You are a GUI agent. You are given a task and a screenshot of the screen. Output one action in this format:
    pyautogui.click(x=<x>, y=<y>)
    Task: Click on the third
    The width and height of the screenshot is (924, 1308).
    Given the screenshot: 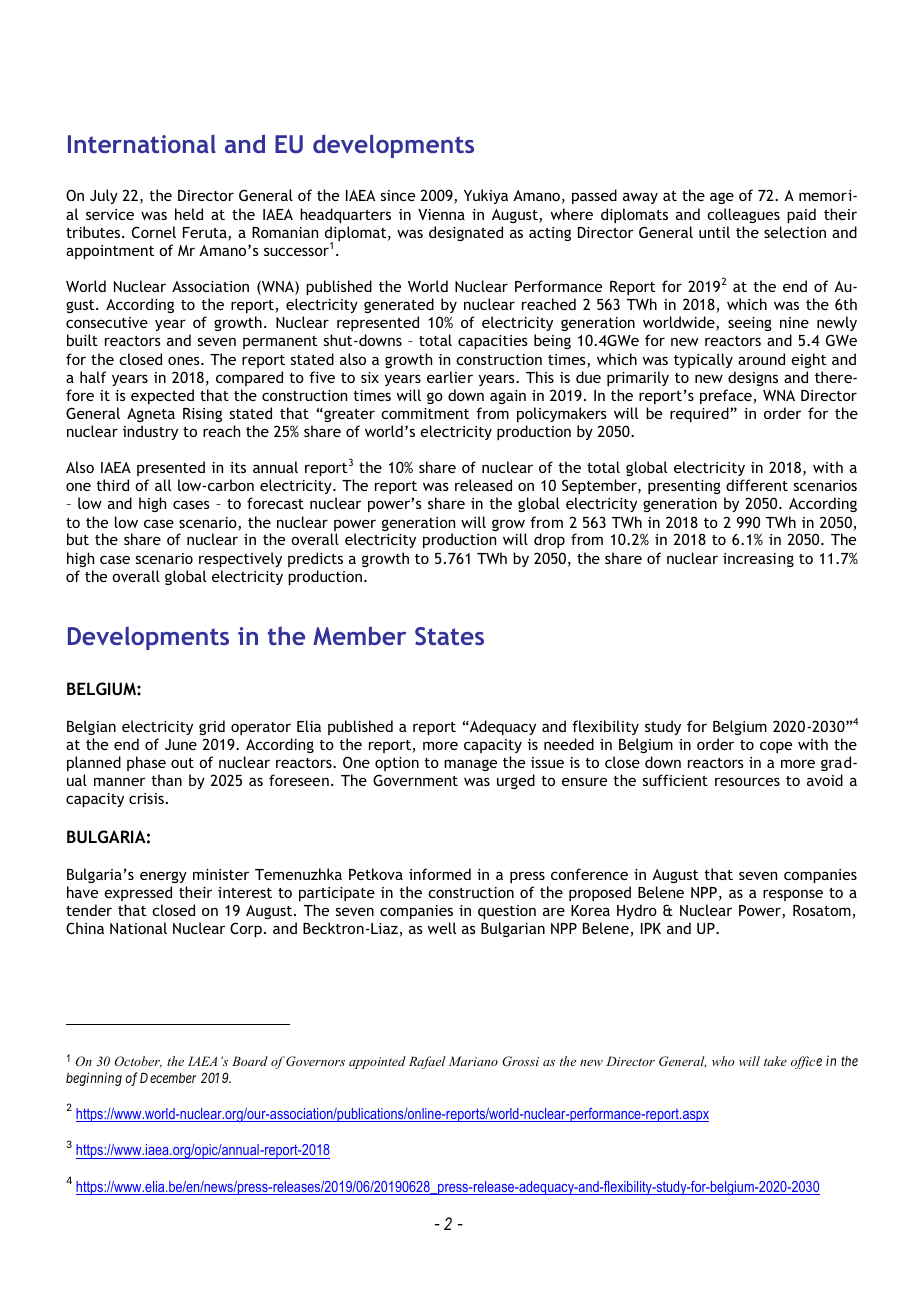 What is the action you would take?
    pyautogui.click(x=113, y=485)
